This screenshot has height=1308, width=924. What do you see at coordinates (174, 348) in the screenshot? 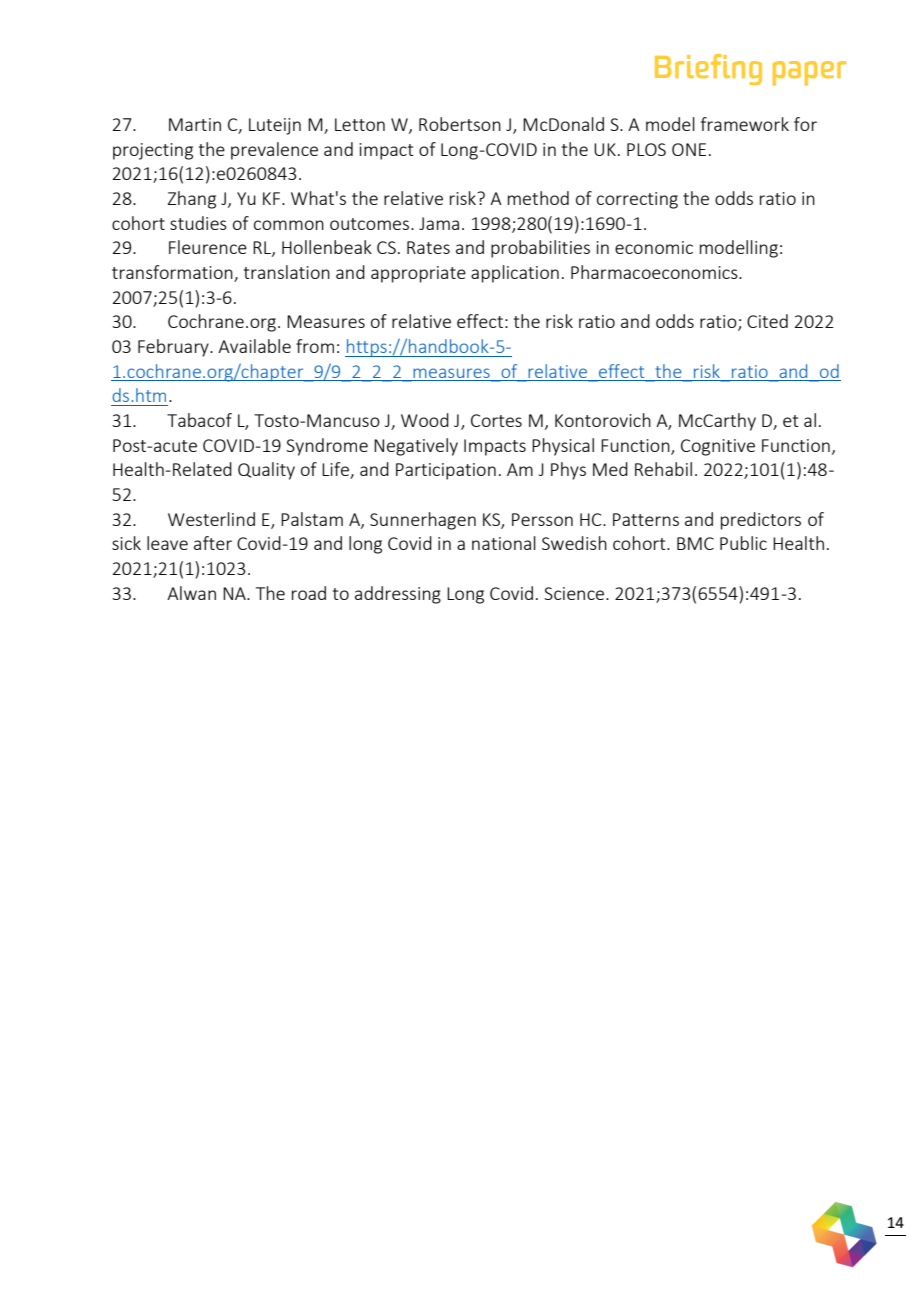
I see `February` at bounding box center [174, 348].
